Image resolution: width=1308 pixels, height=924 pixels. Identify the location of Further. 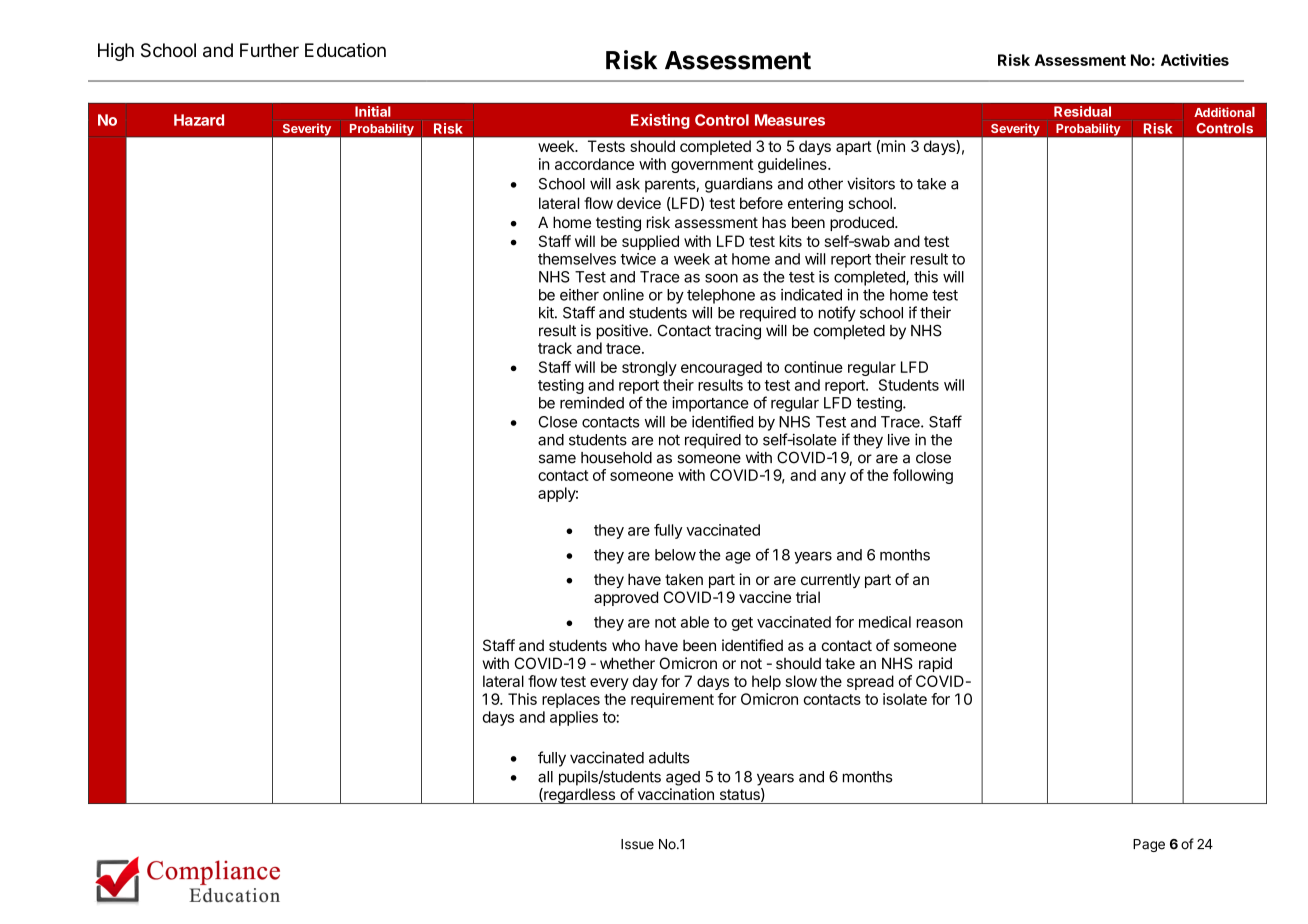
(269, 50).
